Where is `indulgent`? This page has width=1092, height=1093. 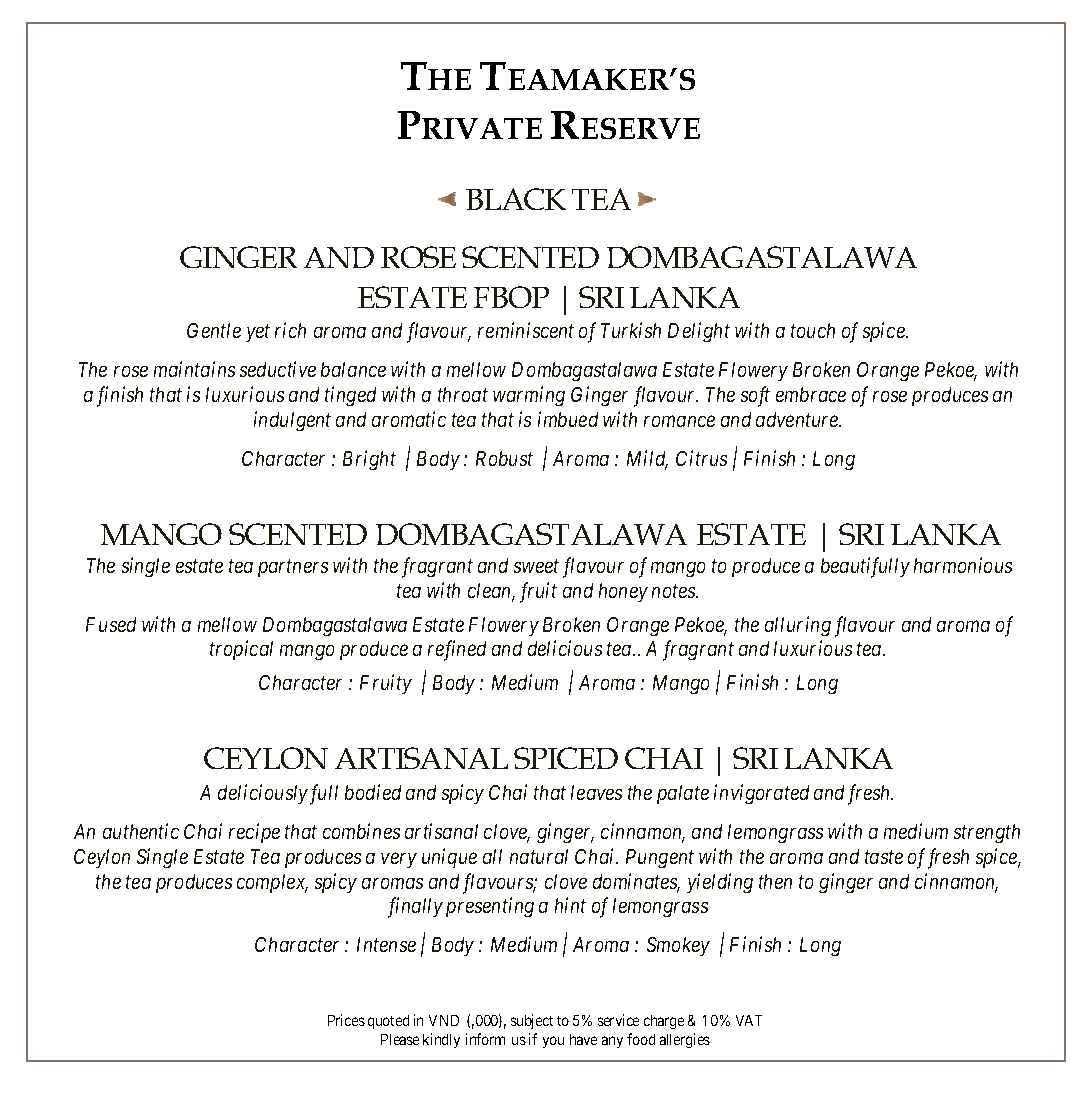 indulgent is located at coordinates (292, 421).
